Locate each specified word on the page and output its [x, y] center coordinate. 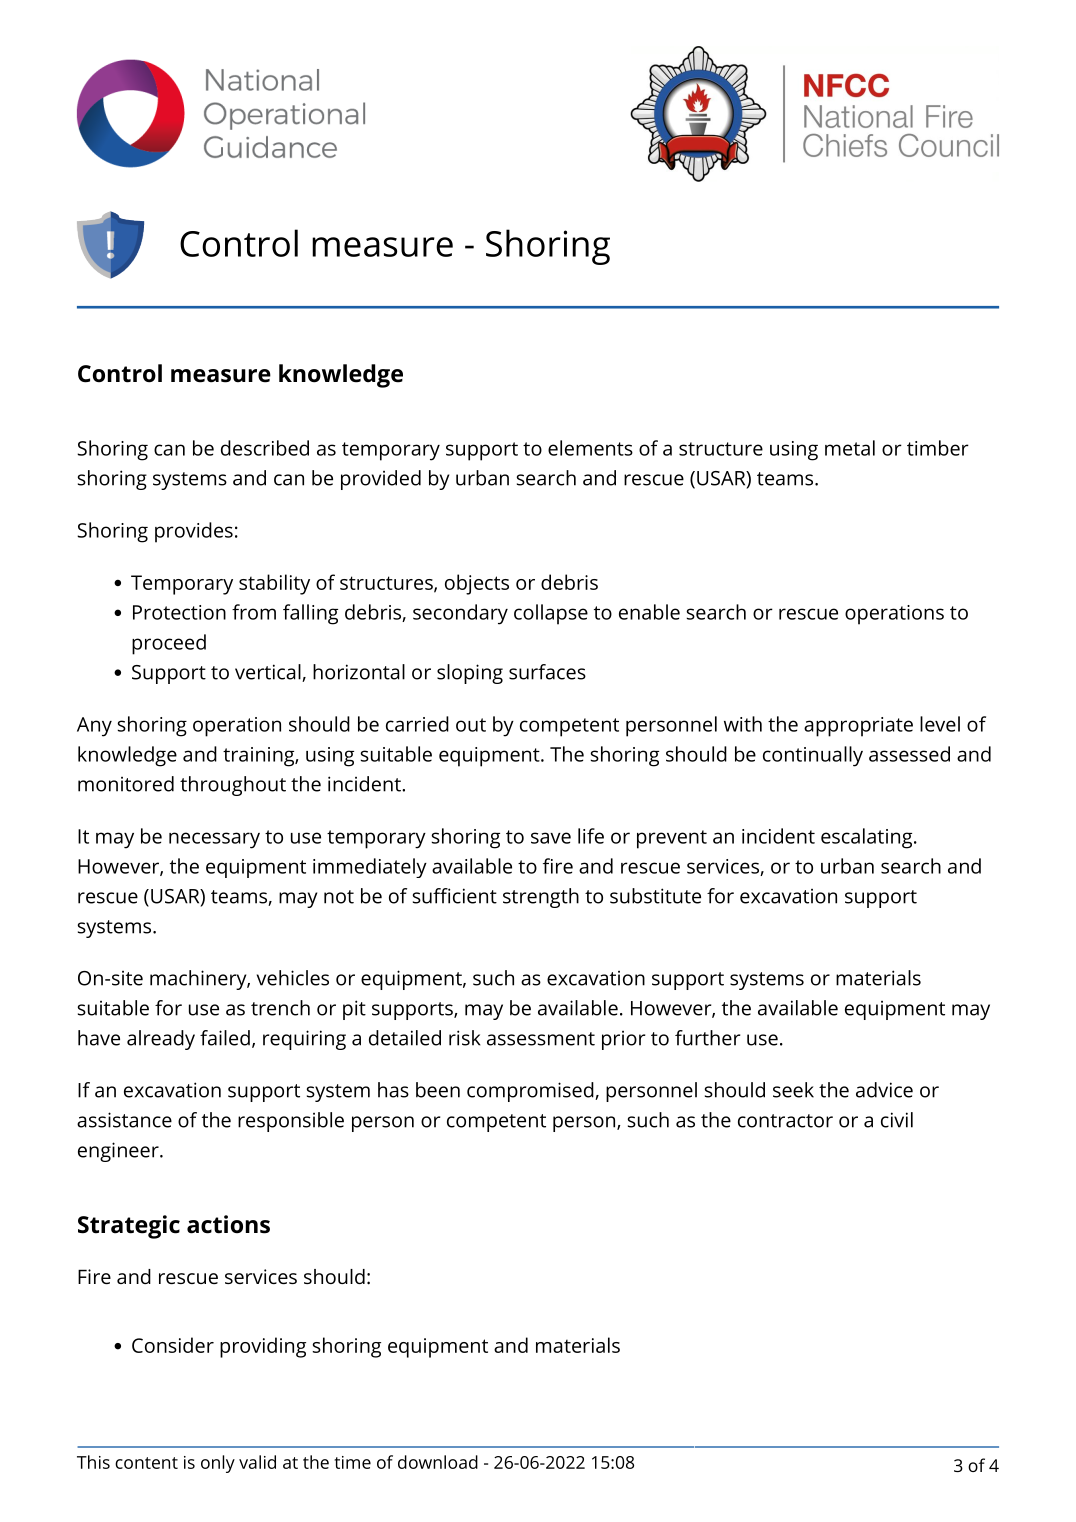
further [707, 1038]
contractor [785, 1121]
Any [94, 727]
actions [228, 1224]
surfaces [547, 672]
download [438, 1462]
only [218, 1464]
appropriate [858, 727]
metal [850, 448]
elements [590, 448]
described [265, 448]
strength [541, 898]
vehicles [293, 978]
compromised [531, 1092]
